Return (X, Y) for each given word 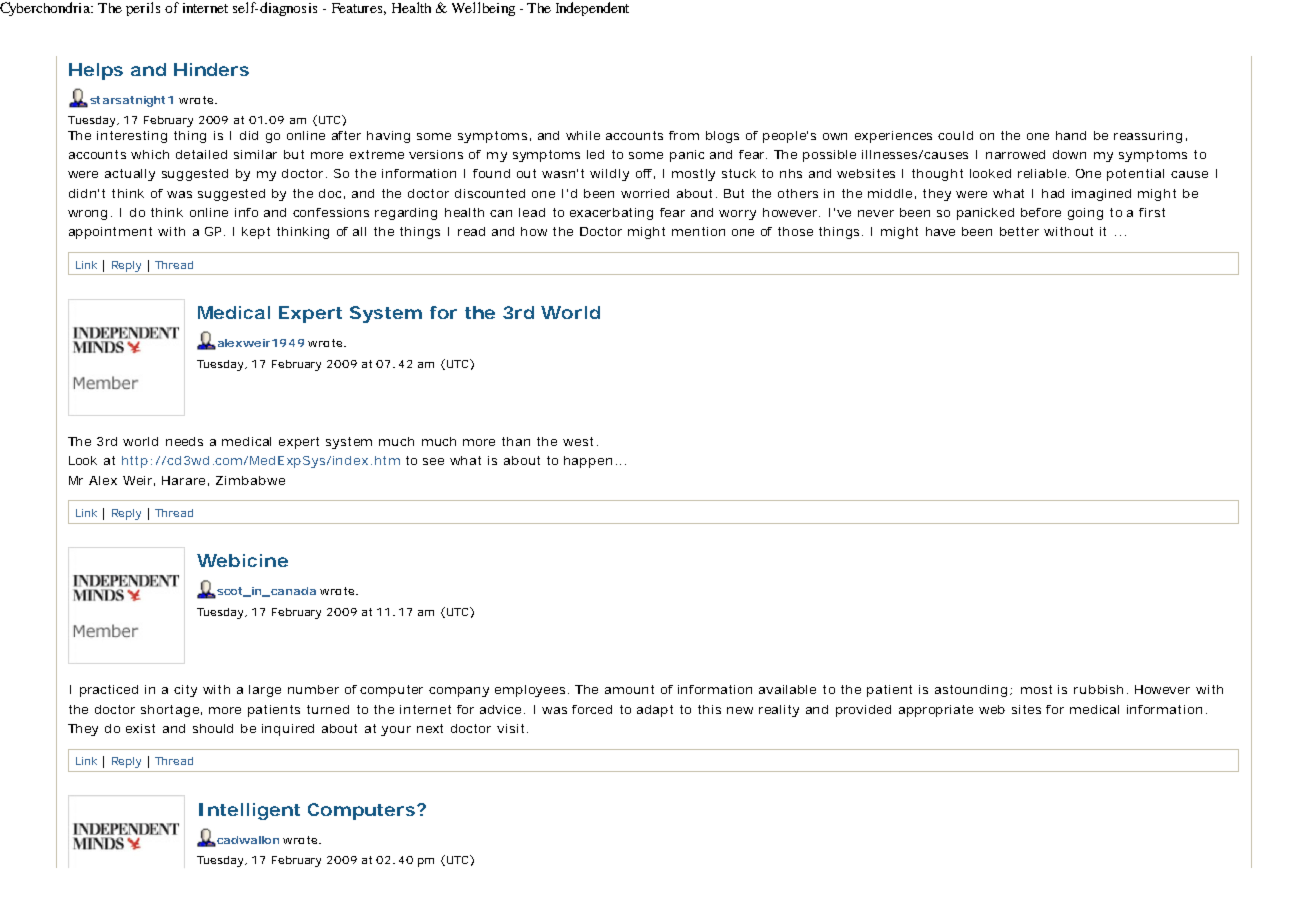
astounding (973, 691)
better (1019, 231)
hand (1071, 135)
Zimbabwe (250, 480)
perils (143, 9)
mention (698, 231)
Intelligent (249, 811)
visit (512, 728)
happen (588, 462)
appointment (110, 233)
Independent (592, 9)
